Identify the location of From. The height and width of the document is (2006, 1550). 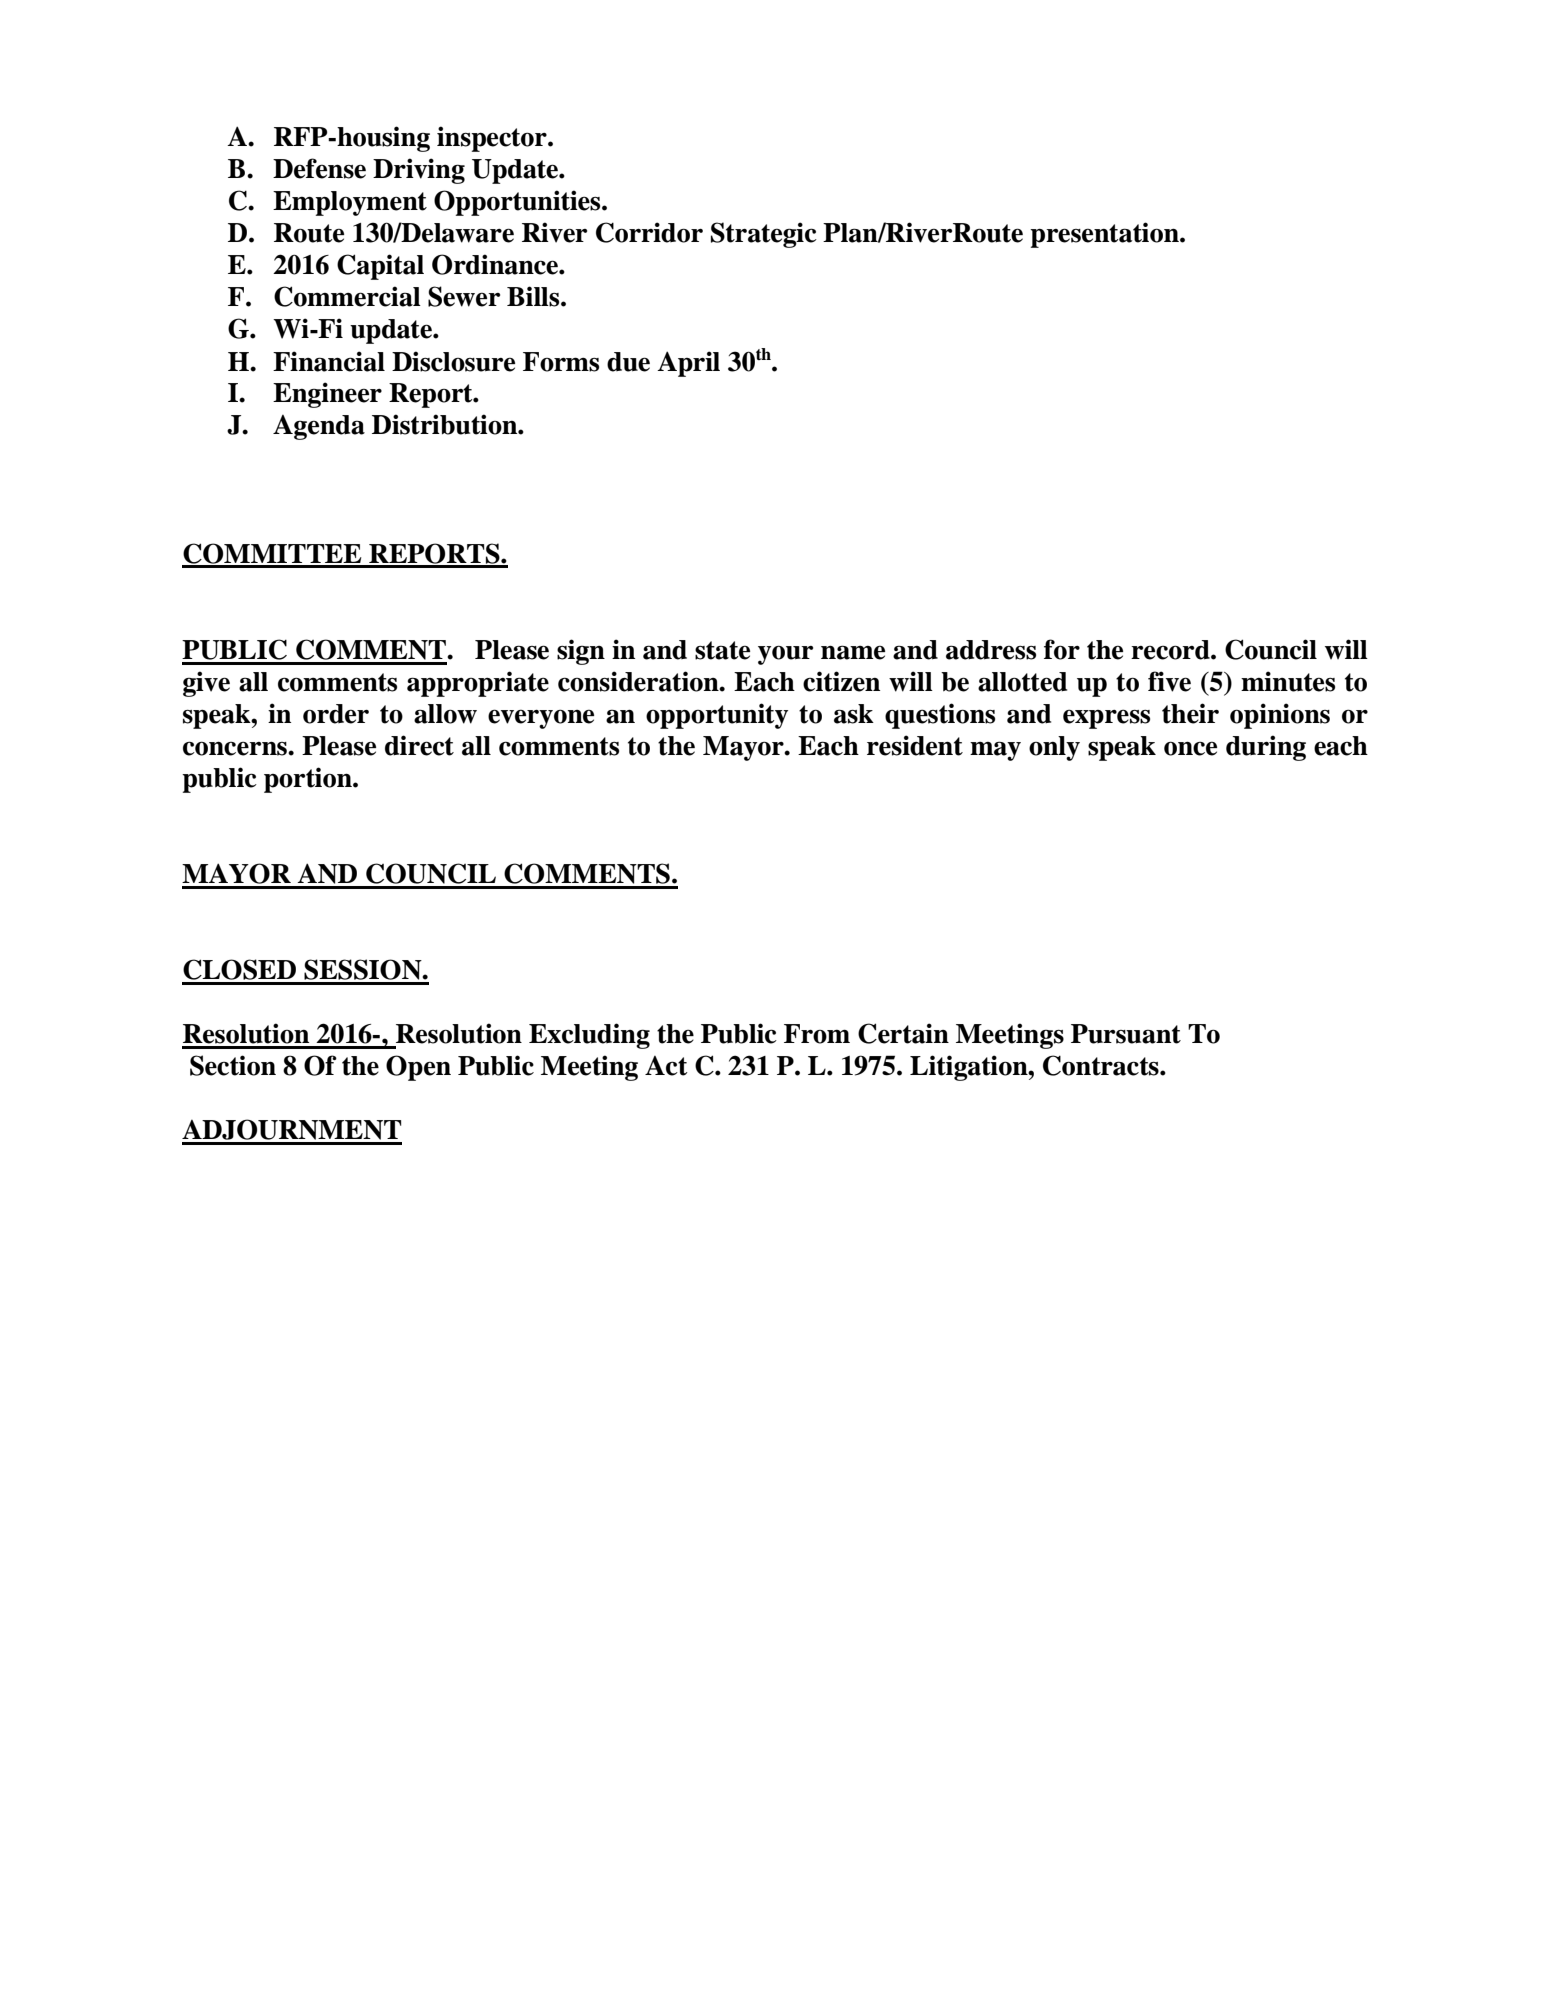
(817, 1034).
